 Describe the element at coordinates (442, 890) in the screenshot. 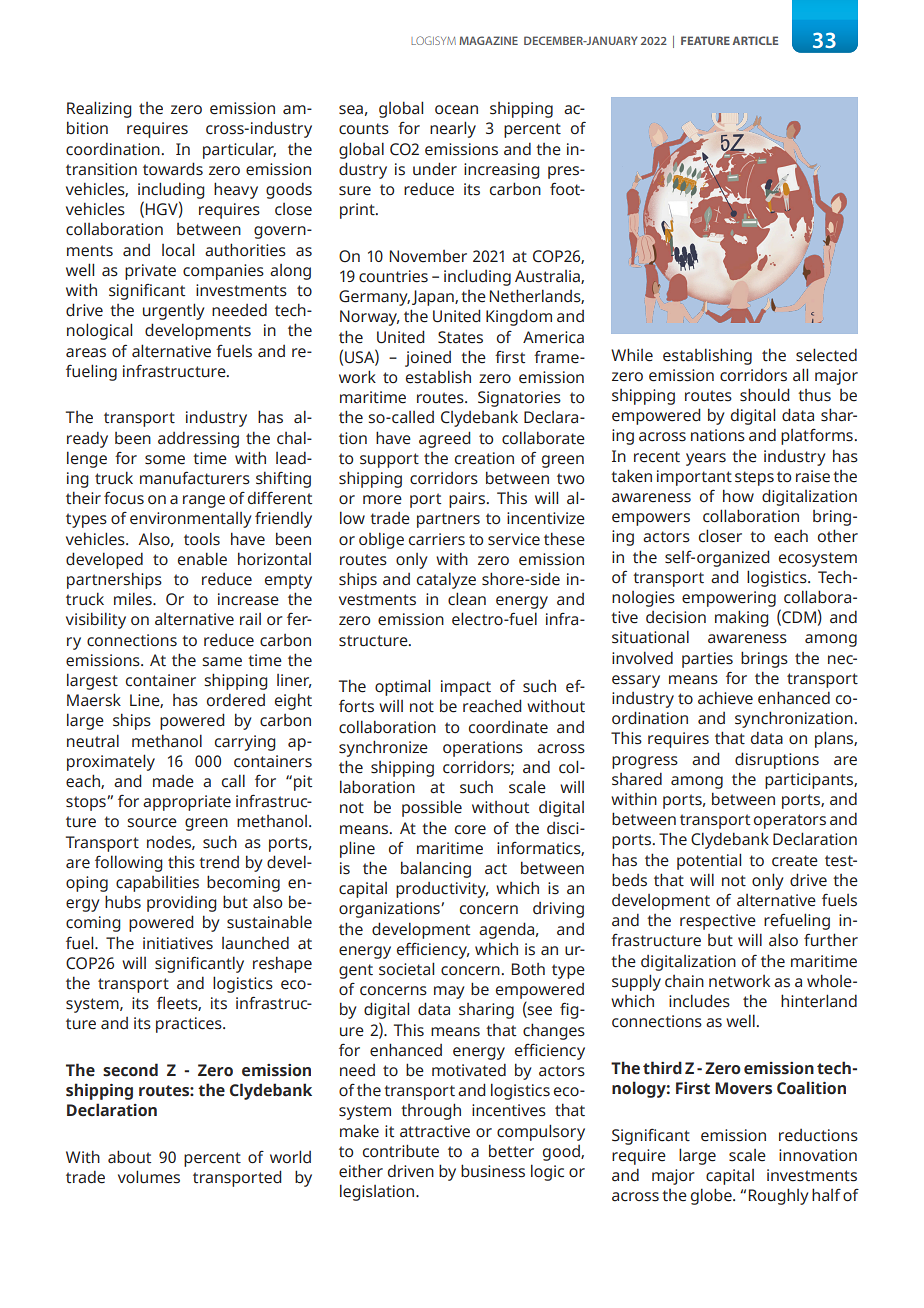

I see `productivity` at that location.
